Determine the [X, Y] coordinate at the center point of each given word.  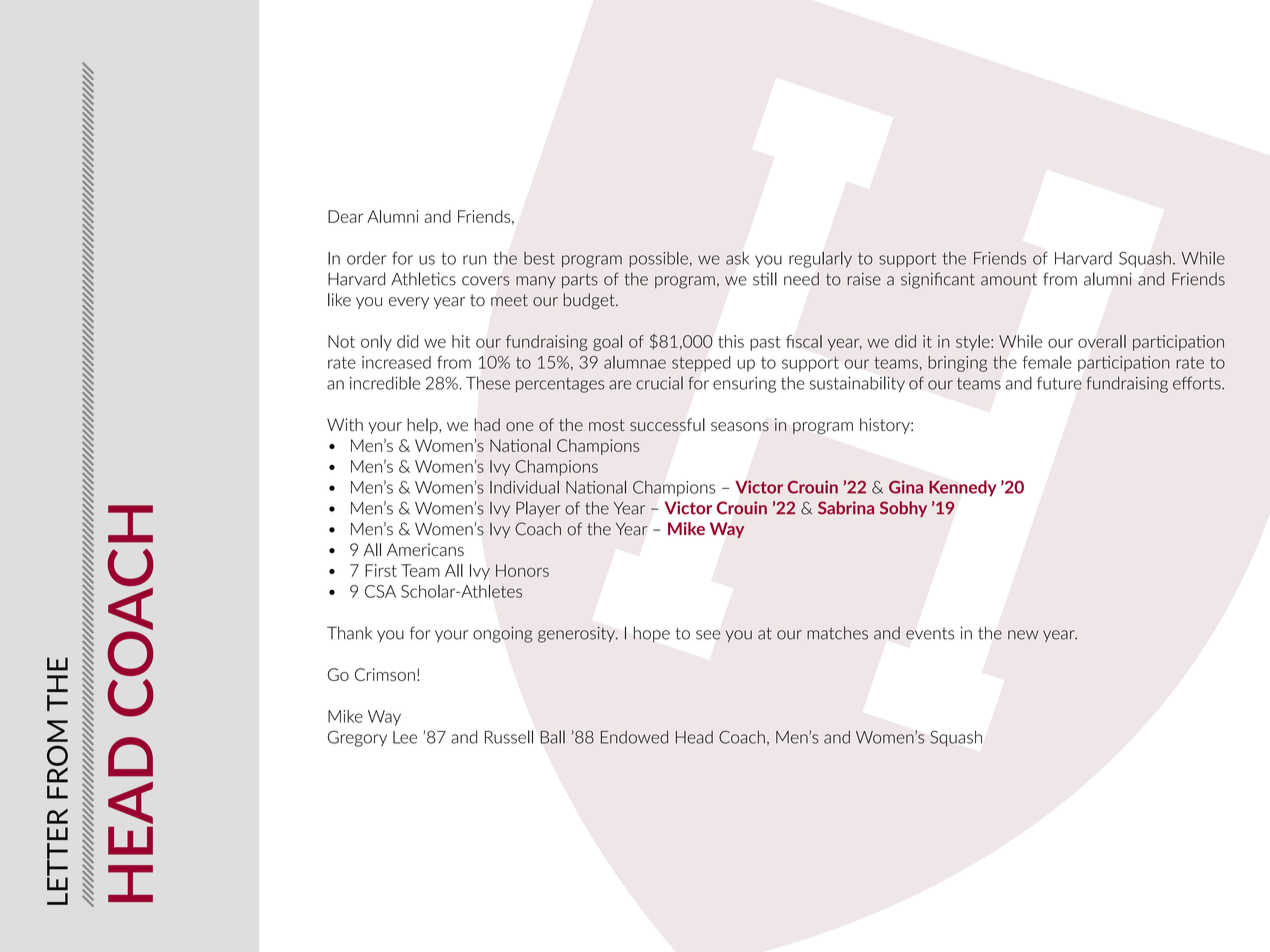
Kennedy [962, 488]
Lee [405, 737]
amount [1009, 280]
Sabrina [846, 508]
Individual [524, 487]
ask [737, 258]
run [474, 260]
